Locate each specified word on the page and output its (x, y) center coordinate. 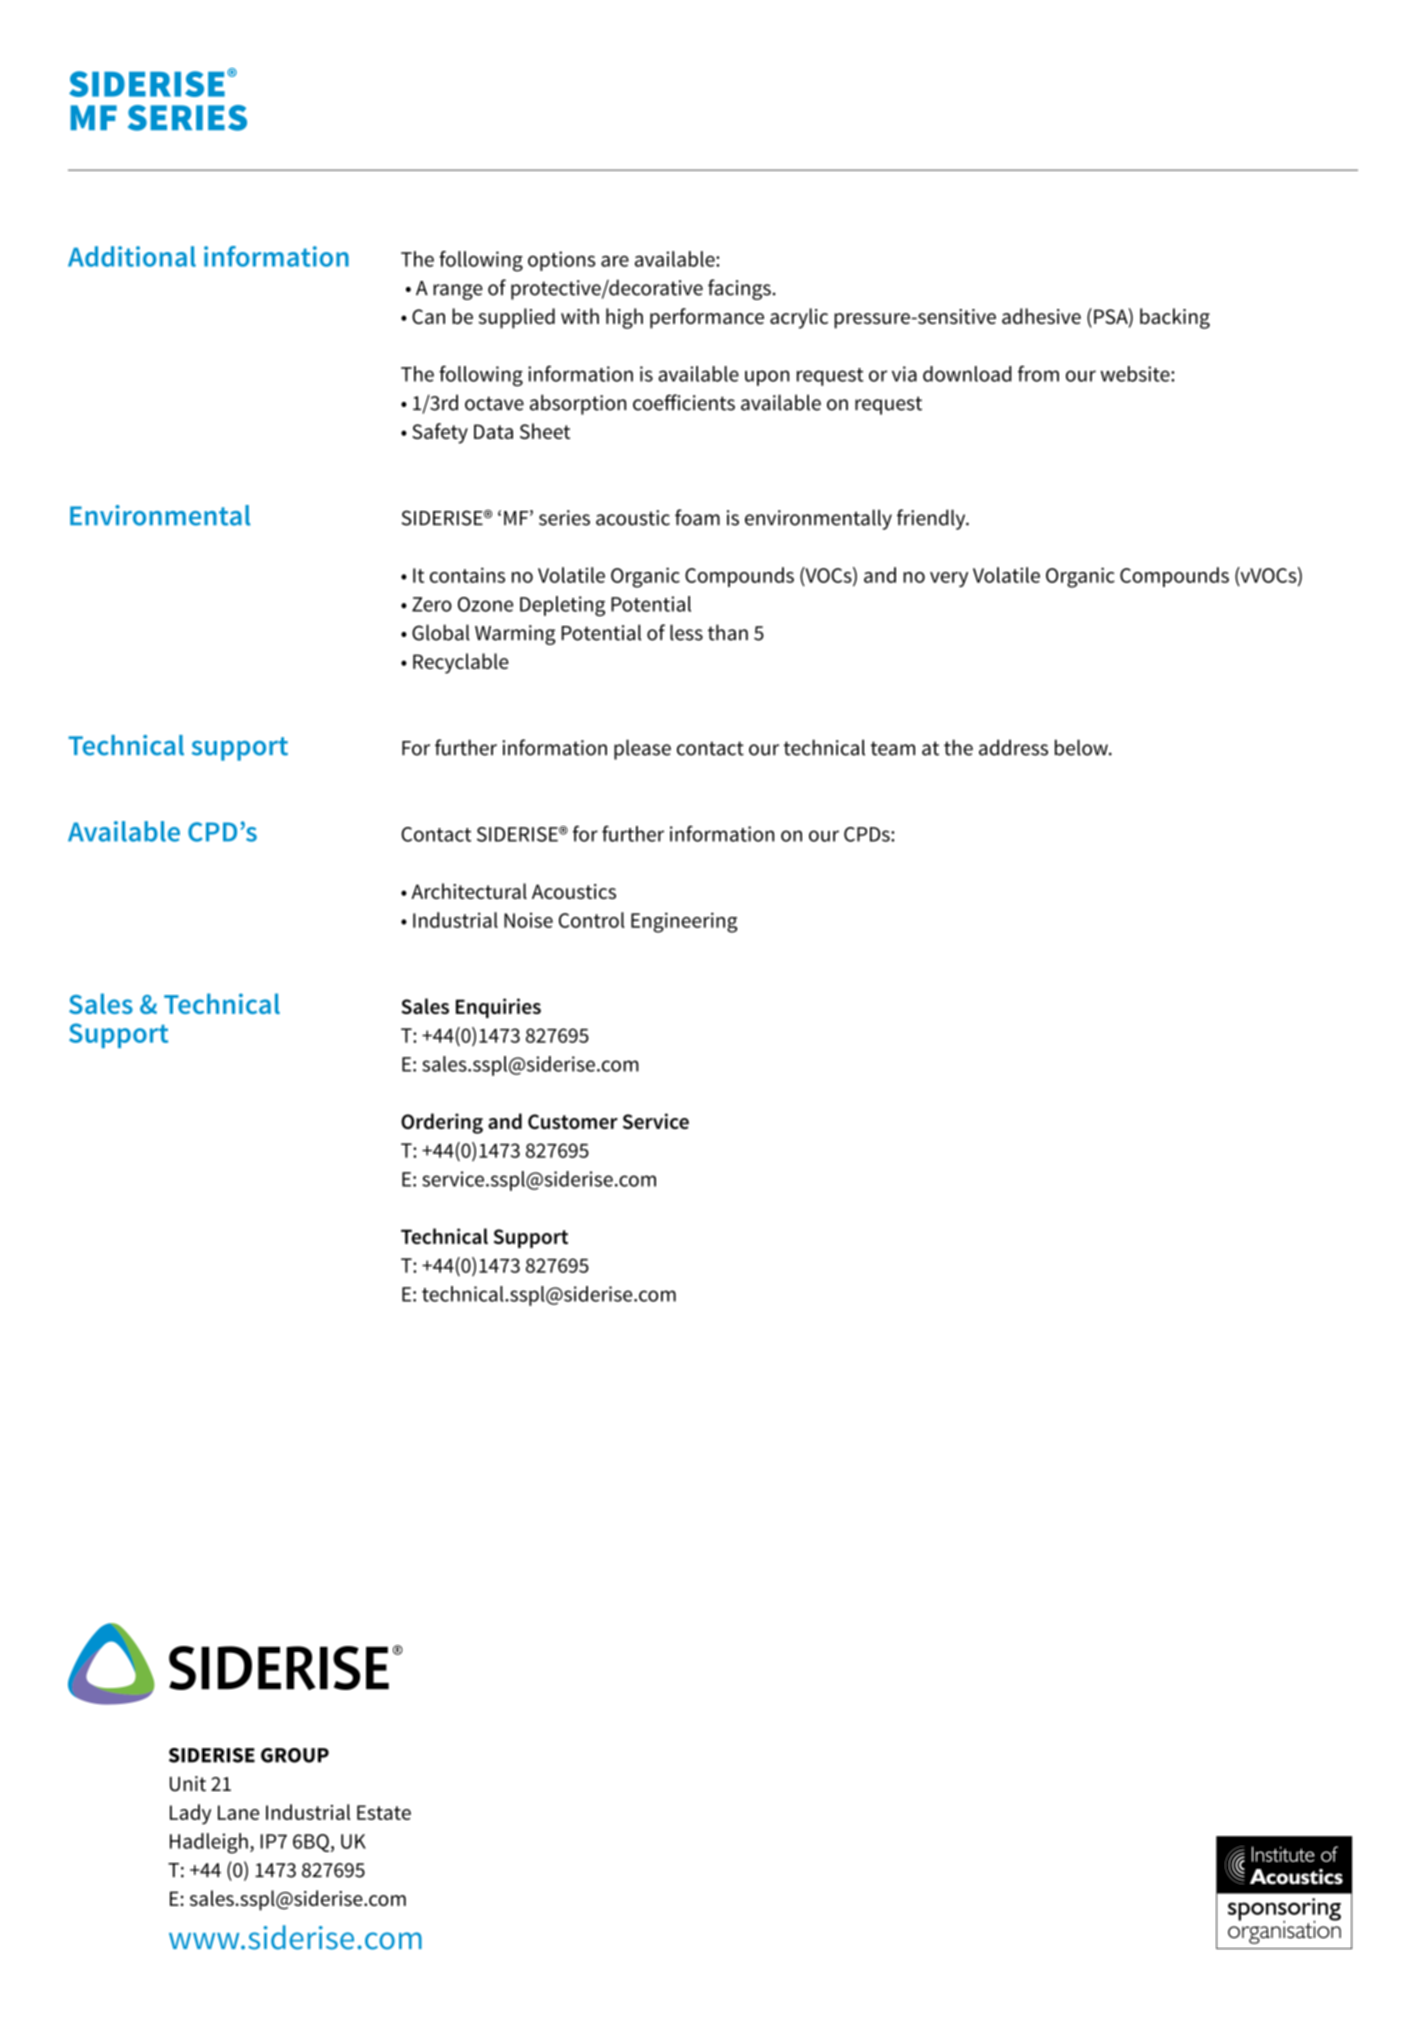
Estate (384, 1812)
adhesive (1041, 316)
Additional (132, 256)
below (1082, 747)
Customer (573, 1121)
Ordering (442, 1123)
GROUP (295, 1755)
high (624, 318)
